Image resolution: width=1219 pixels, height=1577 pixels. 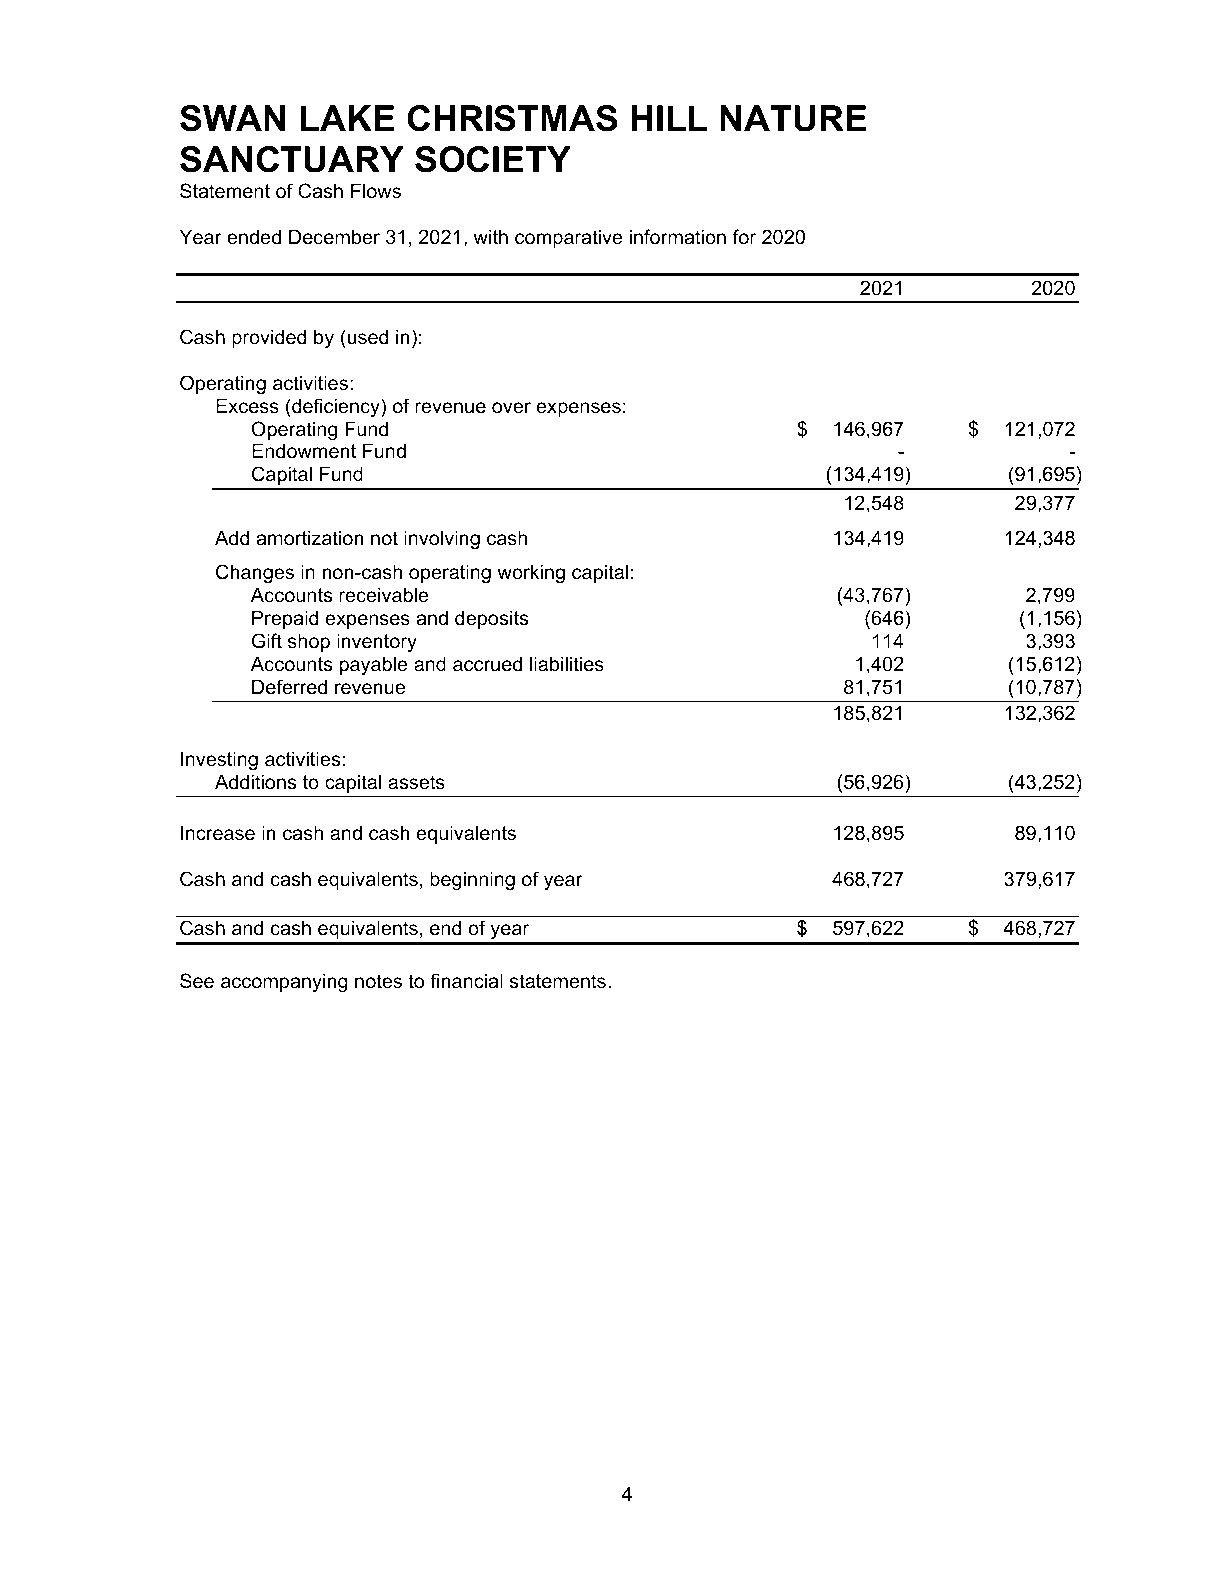 What do you see at coordinates (678, 237) in the document?
I see `information` at bounding box center [678, 237].
